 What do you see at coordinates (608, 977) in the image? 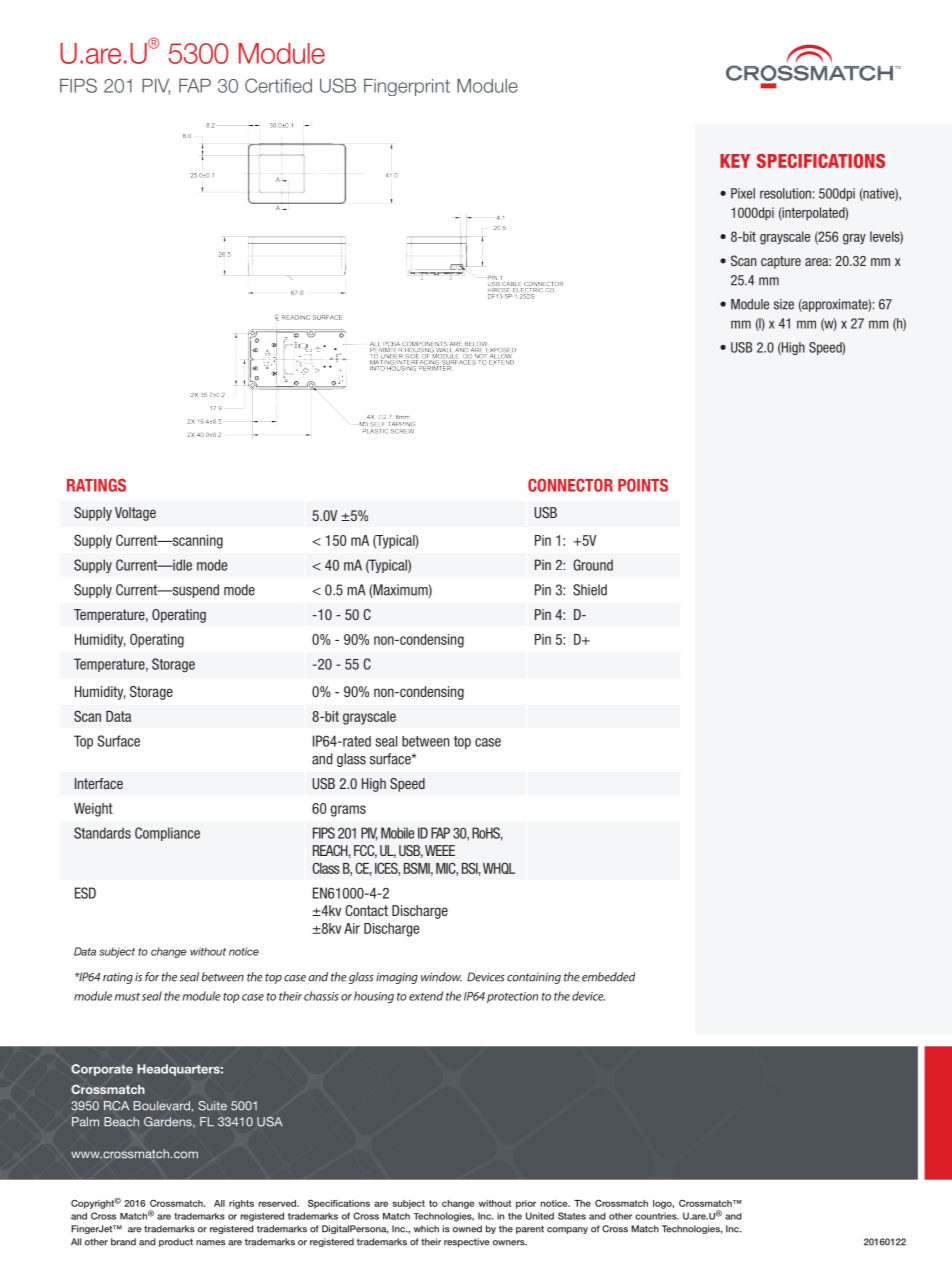
I see `embedded` at bounding box center [608, 977].
